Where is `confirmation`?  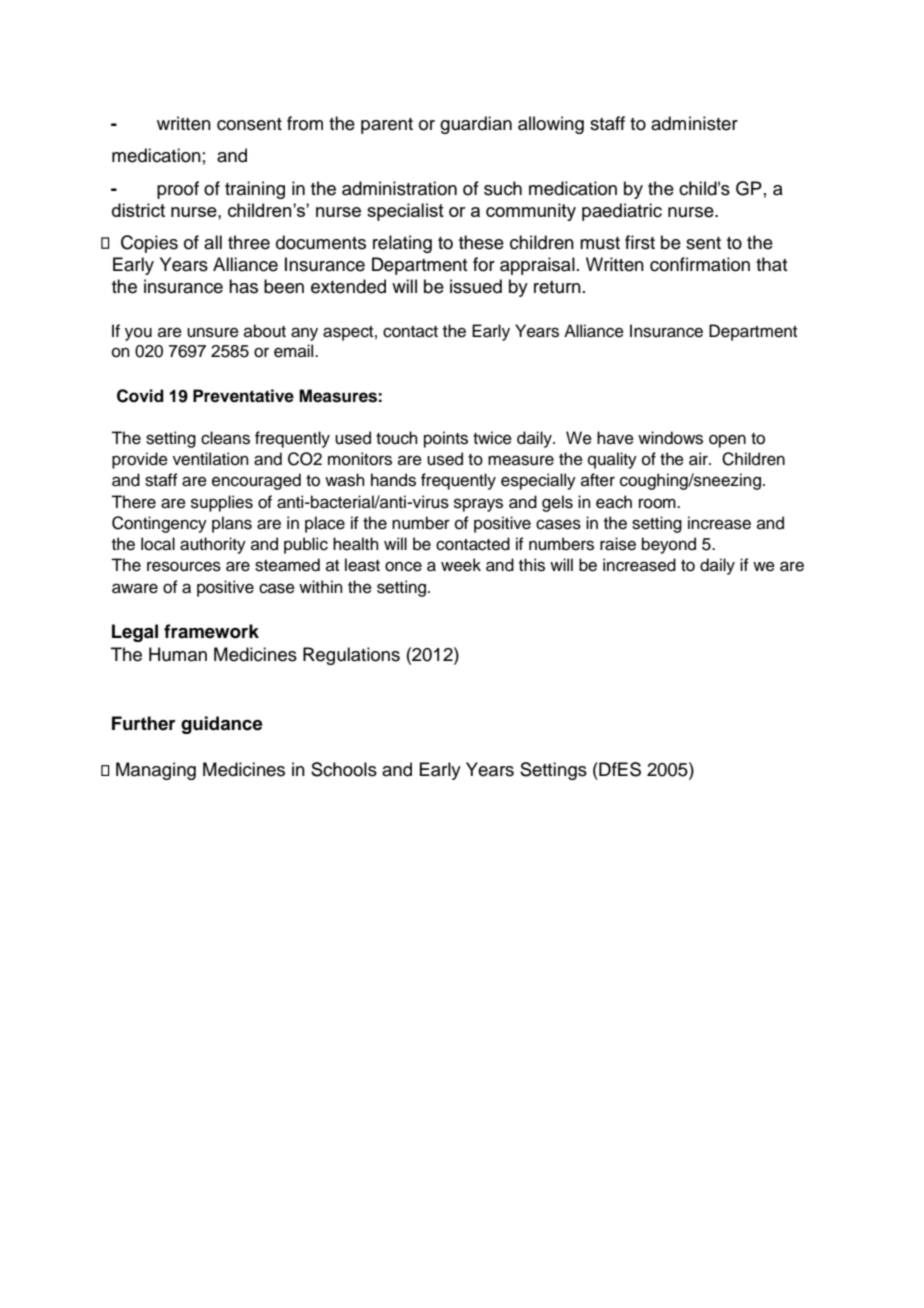 confirmation is located at coordinates (700, 264).
